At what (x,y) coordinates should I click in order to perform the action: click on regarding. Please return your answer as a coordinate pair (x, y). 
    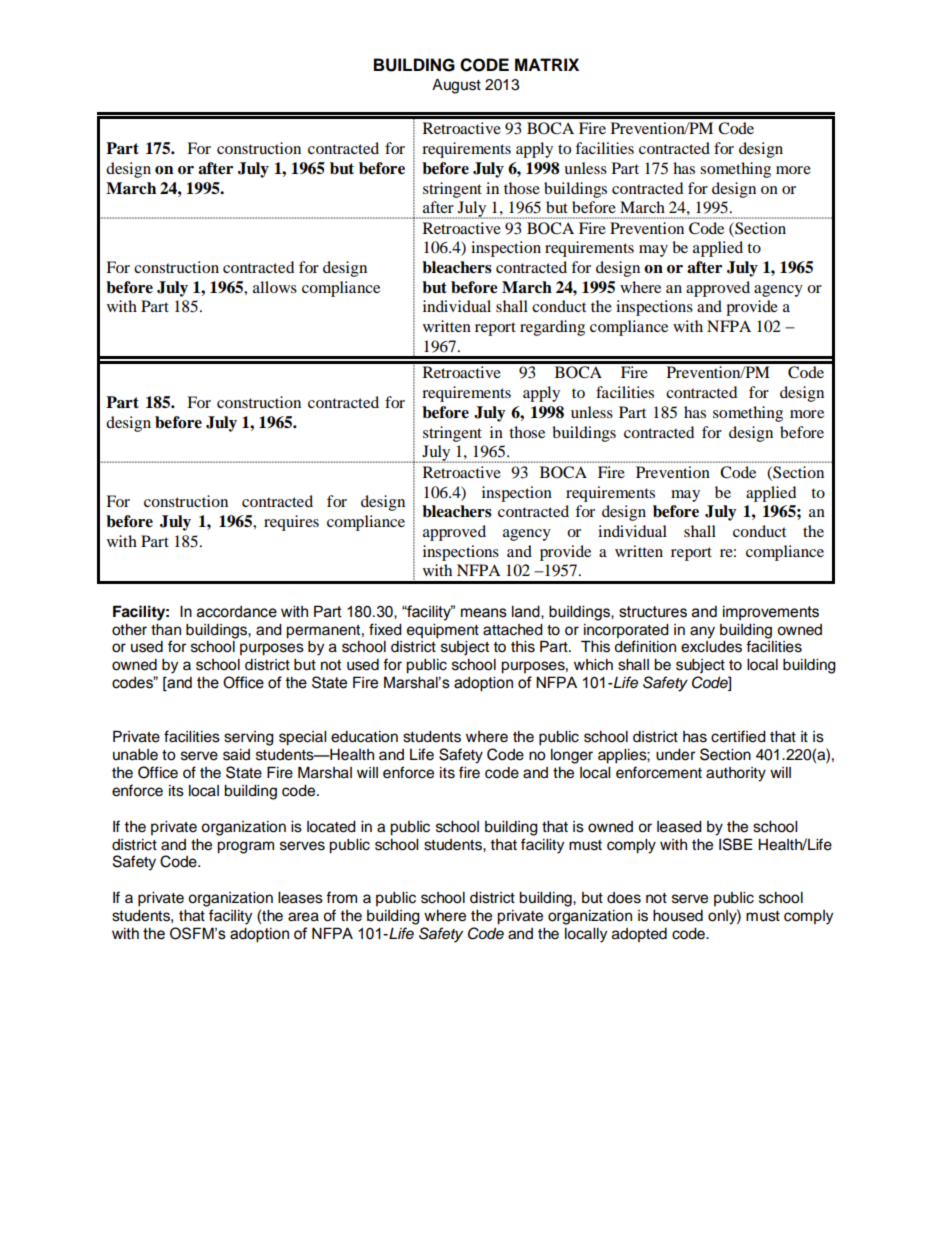
    Looking at the image, I should click on (552, 328).
